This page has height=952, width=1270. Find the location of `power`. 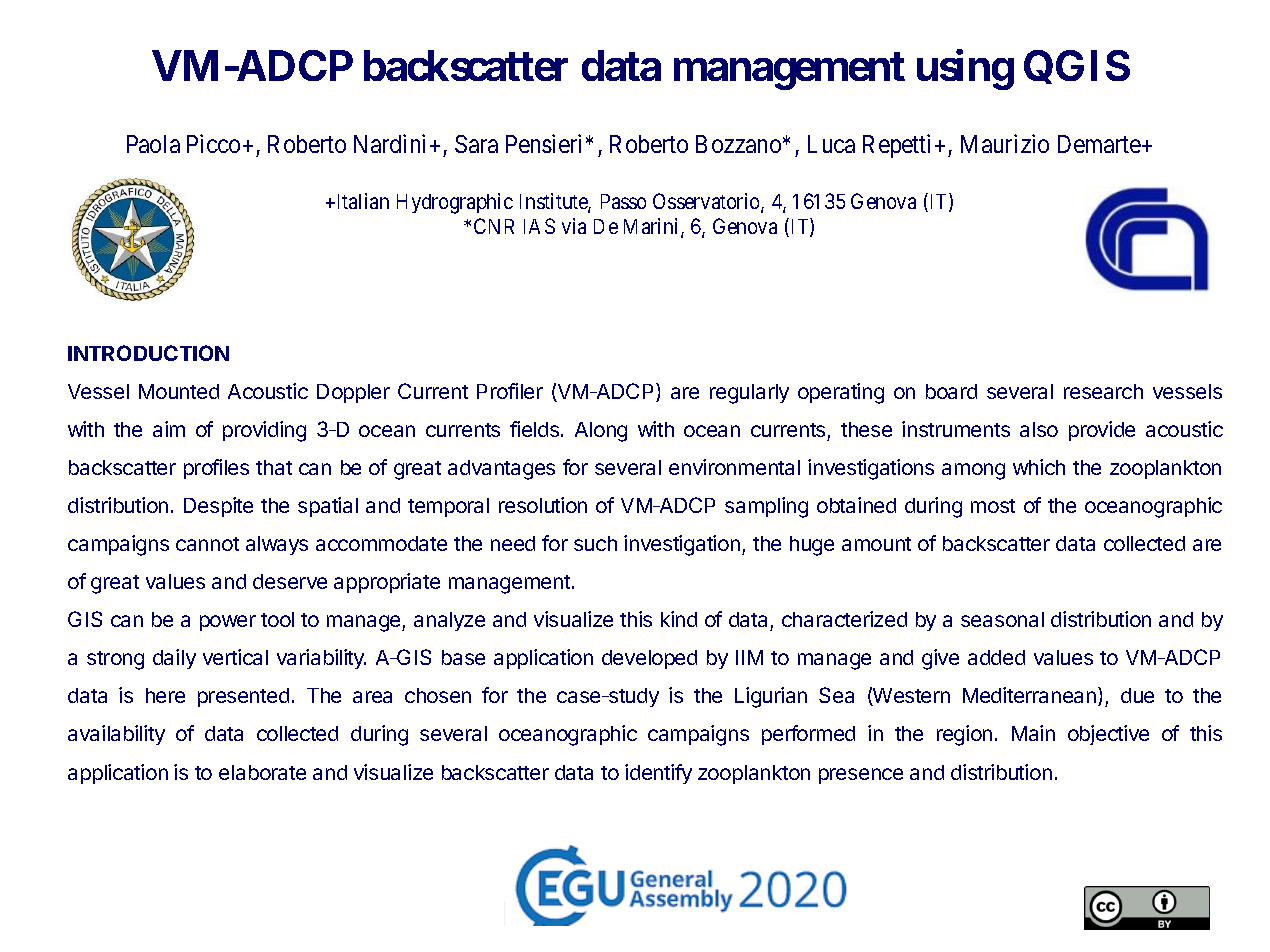

power is located at coordinates (228, 623).
